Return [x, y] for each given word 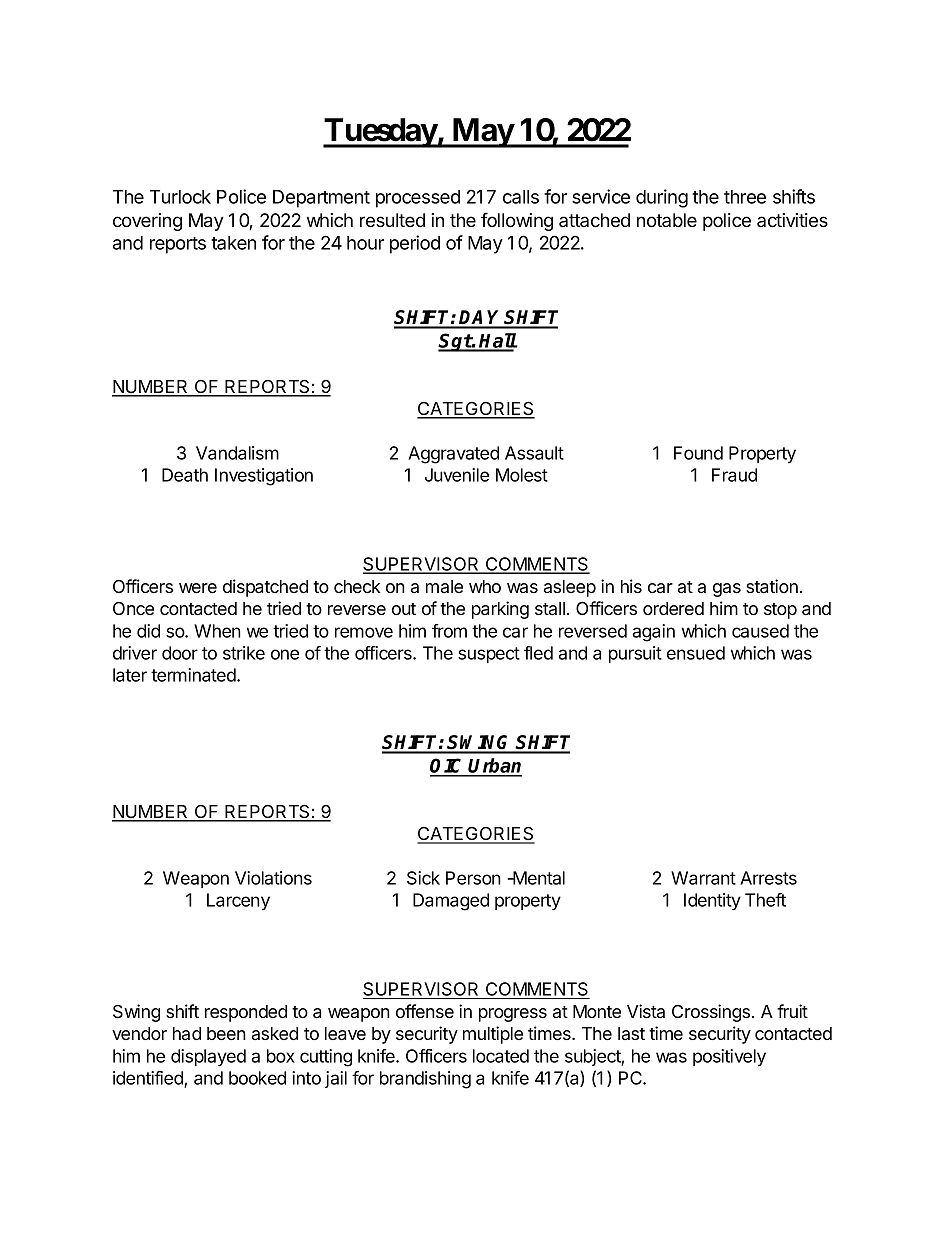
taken [233, 243]
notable [667, 220]
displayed [208, 1058]
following [517, 222]
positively [729, 1057]
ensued [696, 653]
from [449, 631]
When [217, 631]
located [501, 1056]
